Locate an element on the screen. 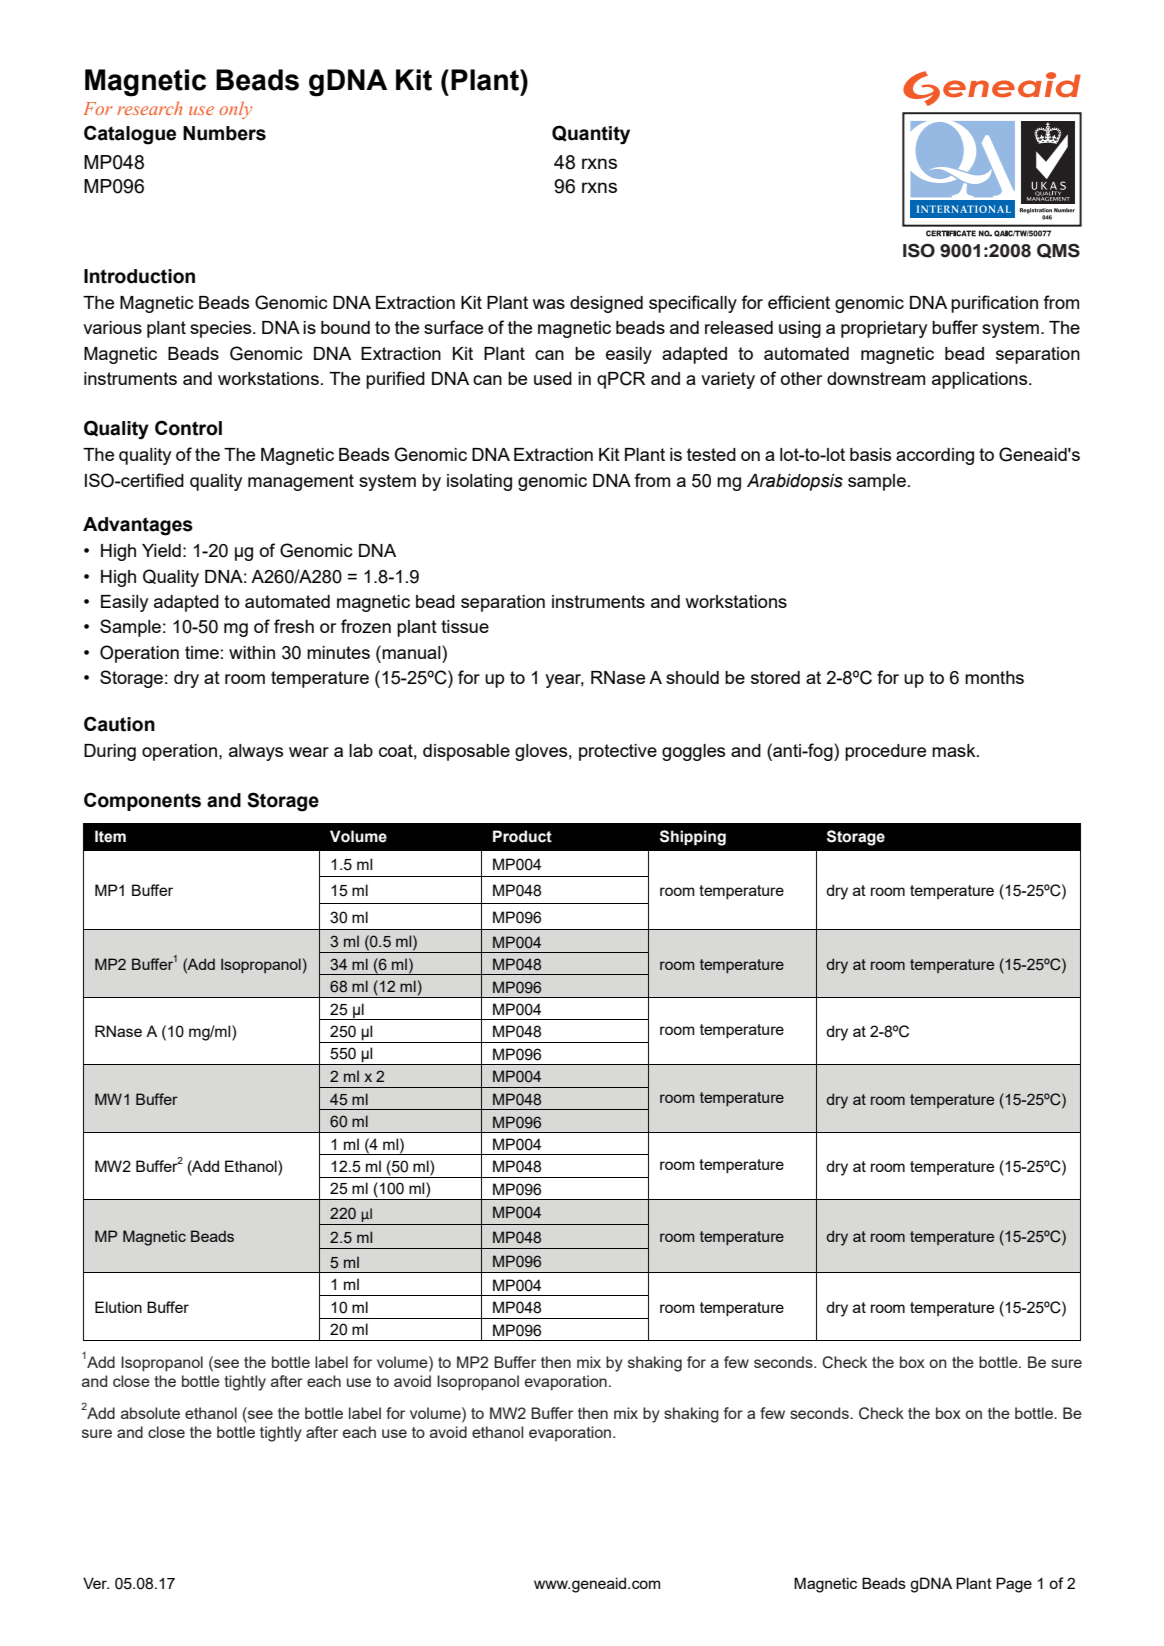  was is located at coordinates (548, 304).
